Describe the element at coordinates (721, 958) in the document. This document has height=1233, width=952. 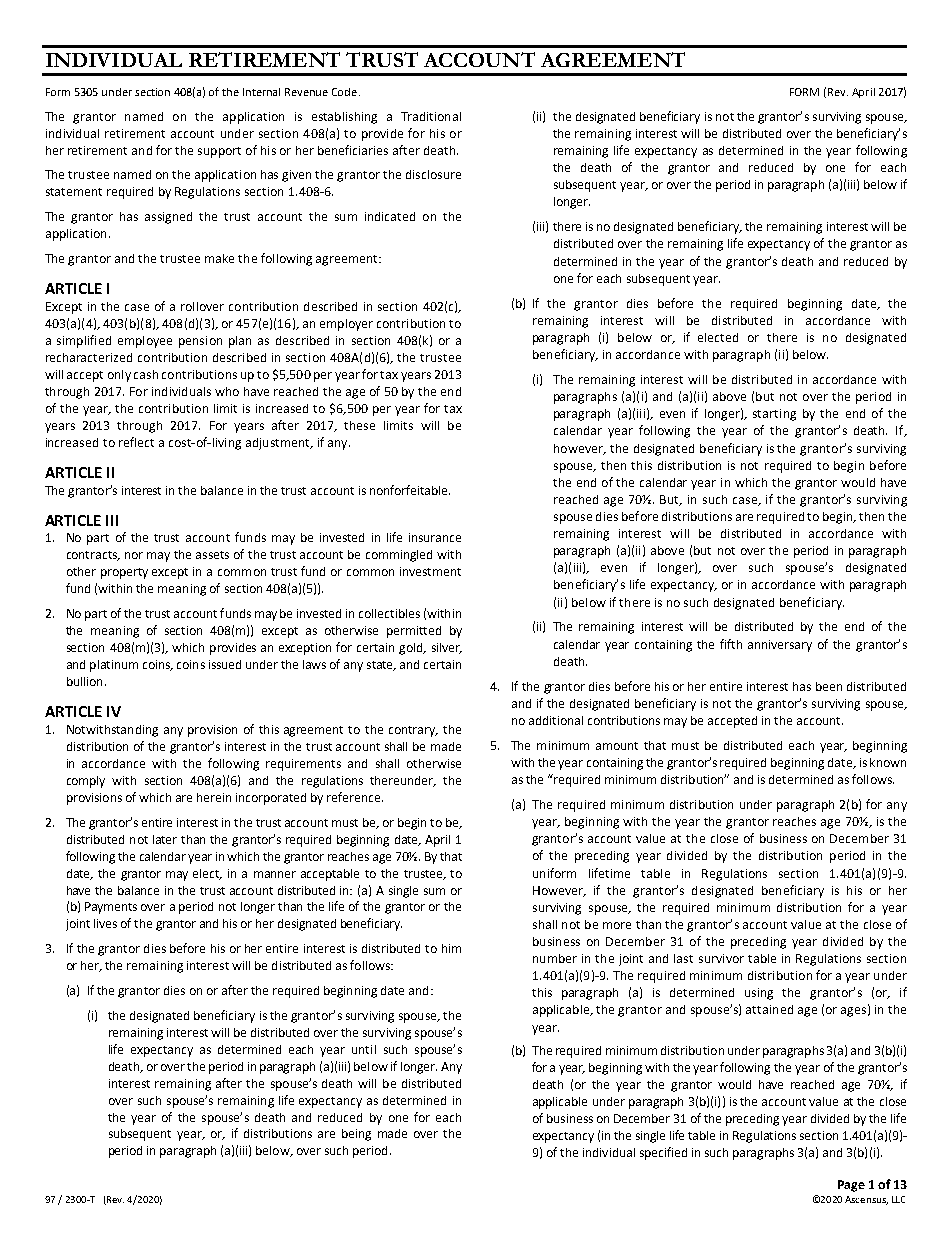
I see `survivor` at that location.
